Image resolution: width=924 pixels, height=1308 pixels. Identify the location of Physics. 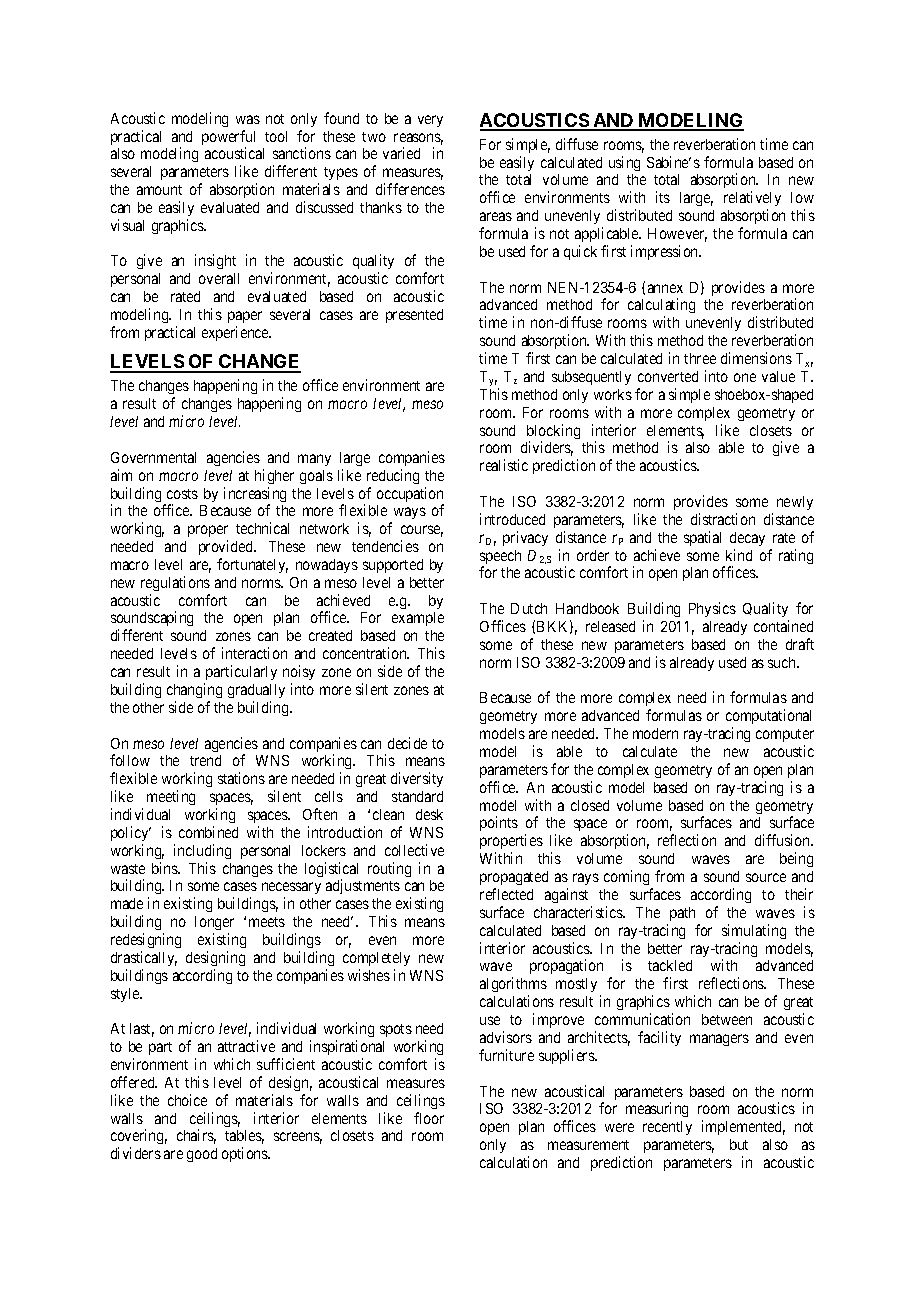
(712, 609).
